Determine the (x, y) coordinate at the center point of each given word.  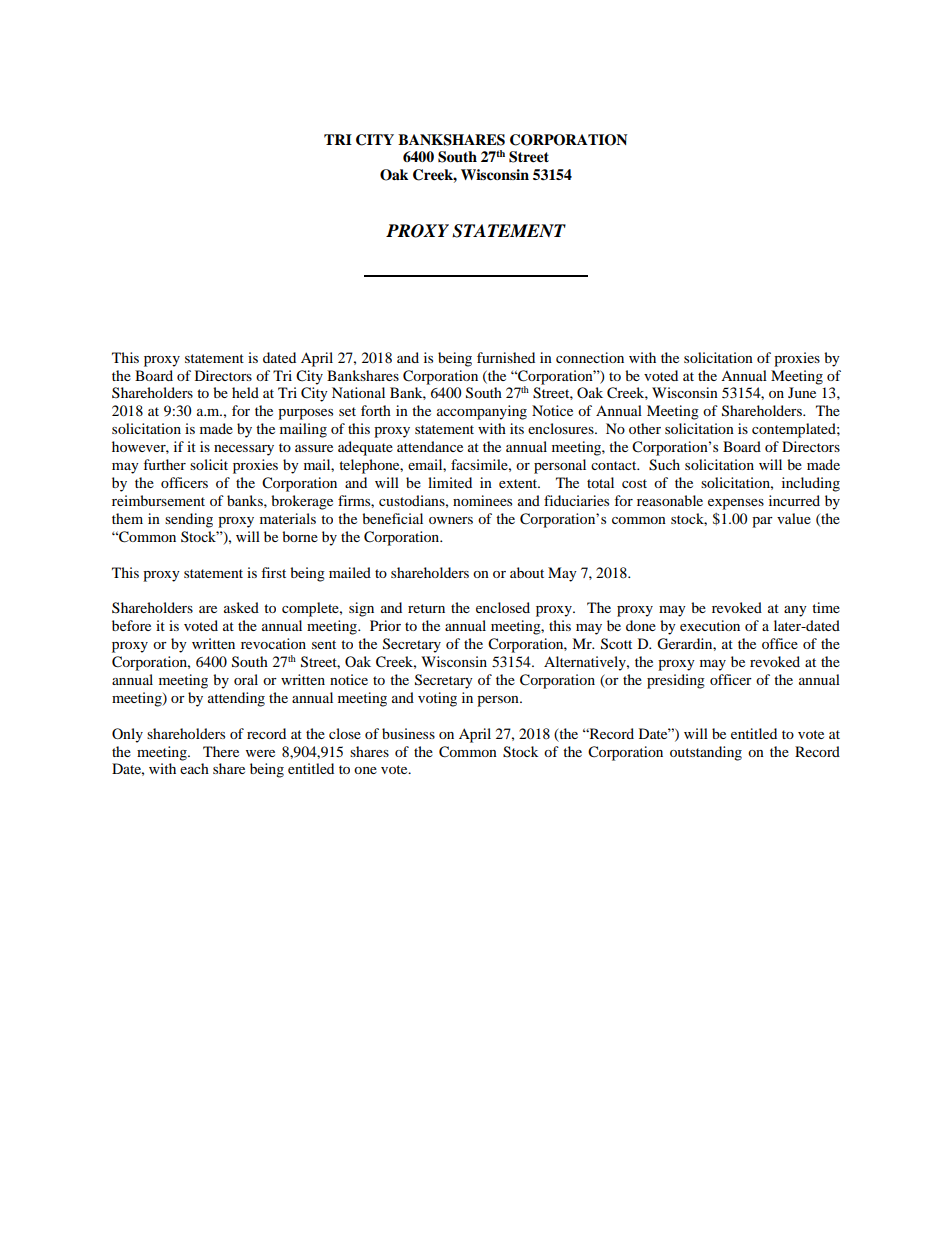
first (273, 572)
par (762, 522)
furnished (506, 357)
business (408, 733)
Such (664, 465)
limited (450, 482)
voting (437, 699)
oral (246, 679)
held (245, 392)
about (527, 572)
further (164, 464)
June (802, 392)
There (221, 751)
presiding (676, 681)
